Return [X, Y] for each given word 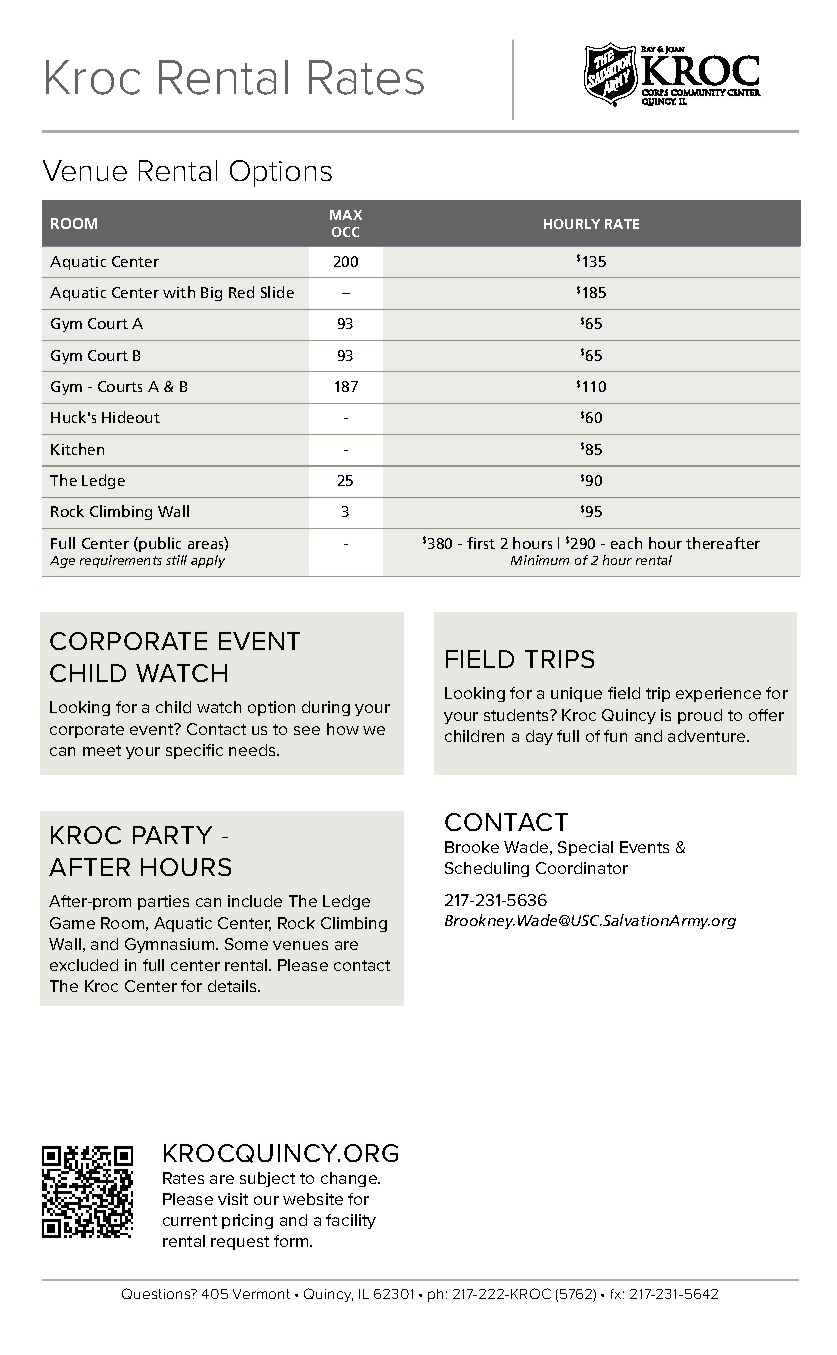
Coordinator [582, 868]
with [179, 292]
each [626, 543]
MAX [346, 215]
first [481, 543]
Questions [157, 1293]
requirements [121, 561]
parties [163, 902]
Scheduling [487, 869]
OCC [345, 232]
